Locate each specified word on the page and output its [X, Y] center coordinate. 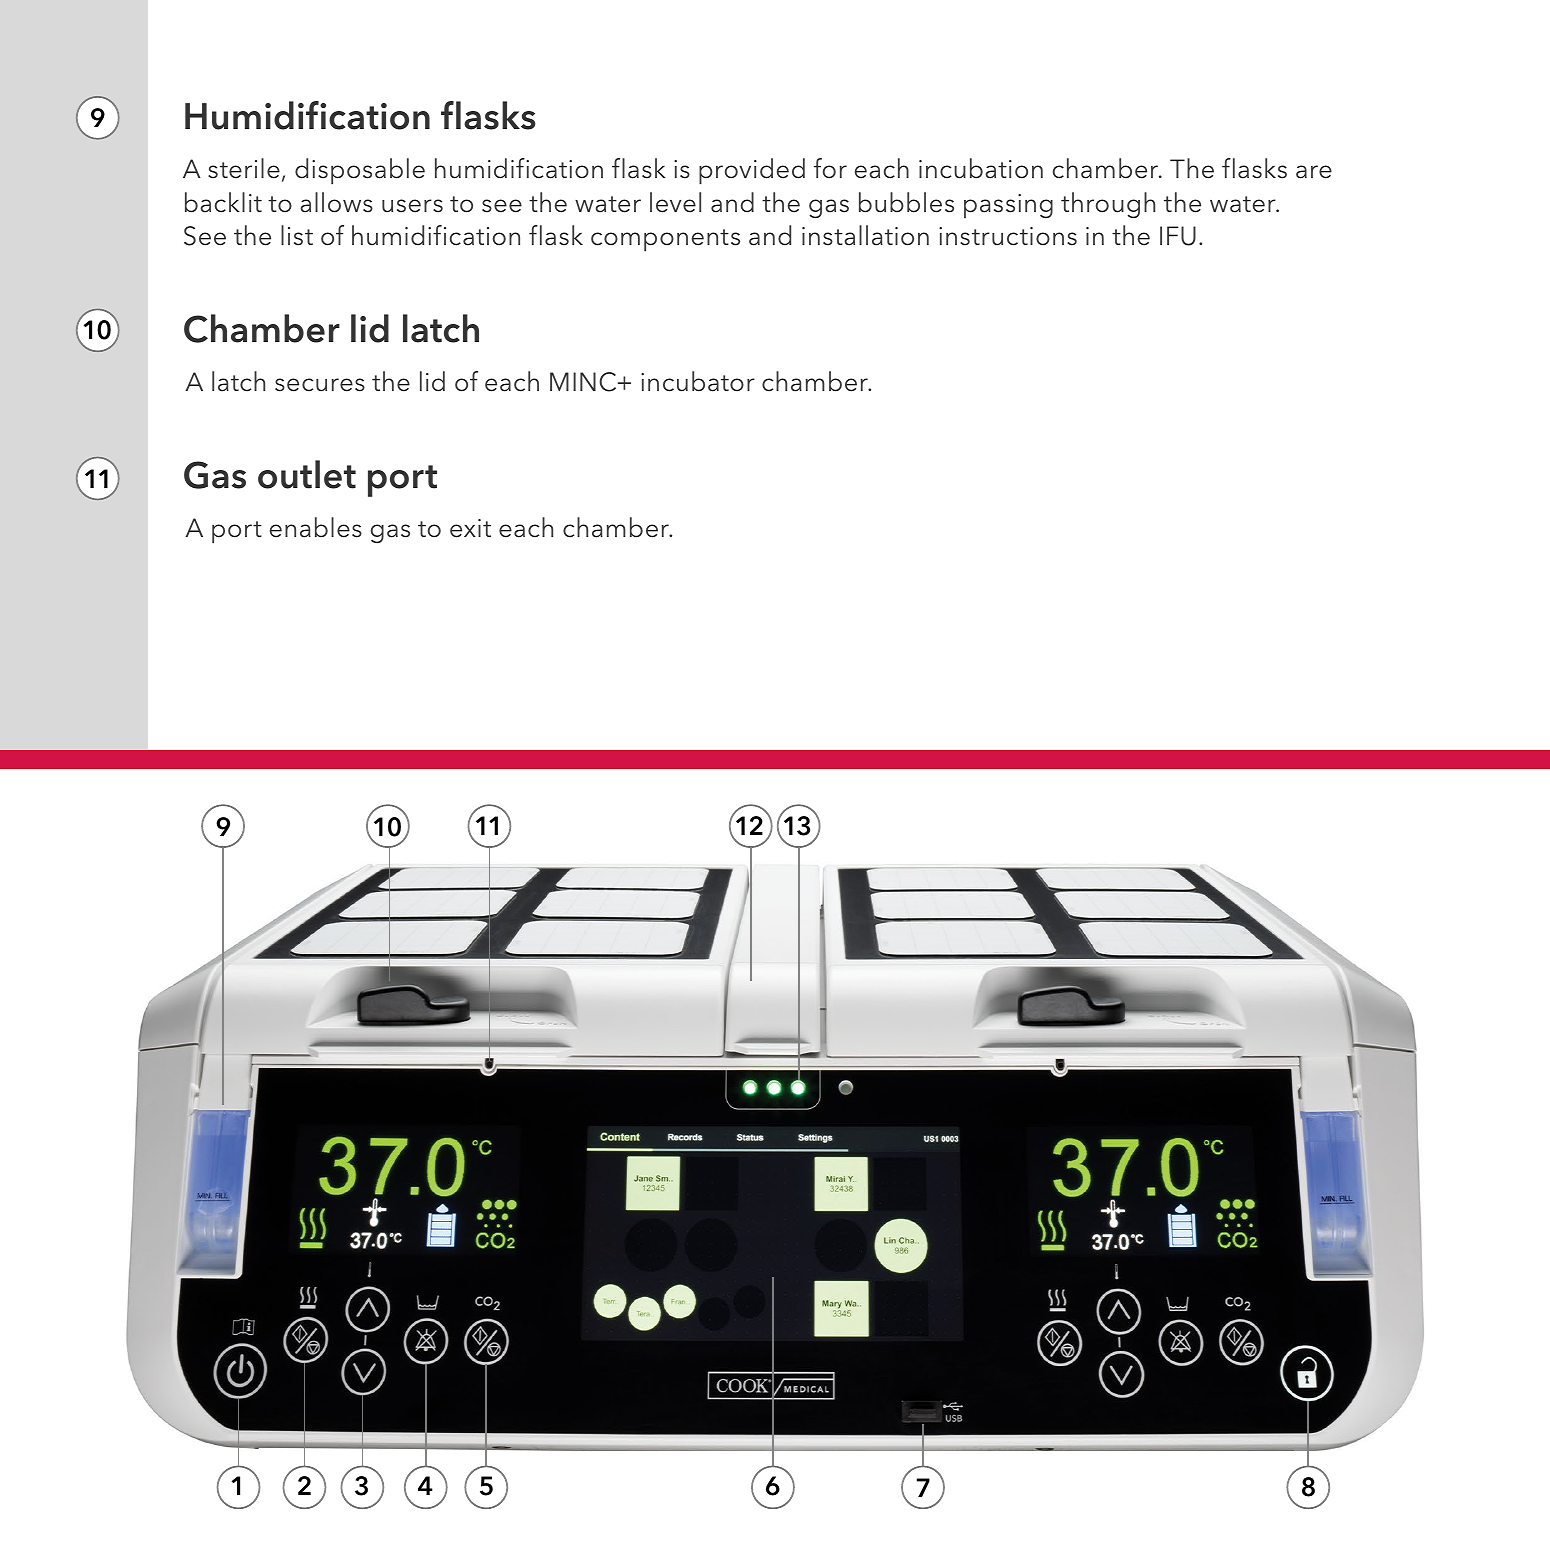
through [1108, 205]
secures [320, 385]
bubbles [906, 202]
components [665, 240]
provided [752, 171]
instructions [1008, 236]
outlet [307, 474]
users [412, 206]
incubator [698, 381]
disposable [360, 171]
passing [1008, 206]
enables [316, 527]
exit [470, 528]
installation [865, 235]
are [1314, 172]
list [297, 235]
